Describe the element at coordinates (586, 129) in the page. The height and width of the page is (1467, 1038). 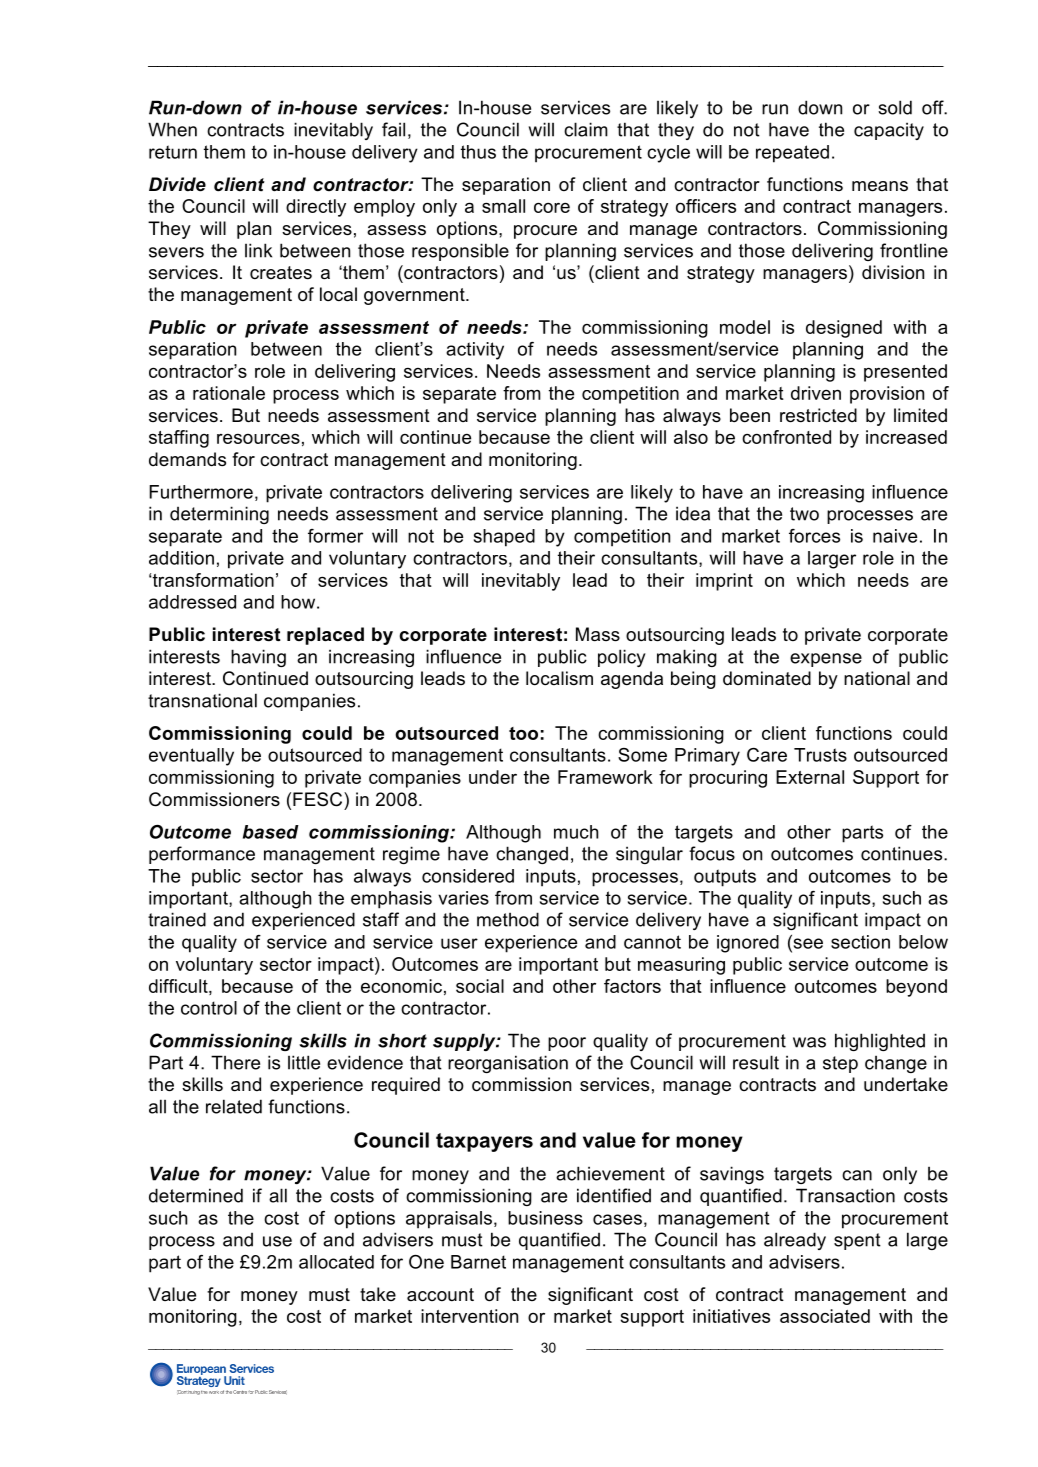
I see `claim` at that location.
